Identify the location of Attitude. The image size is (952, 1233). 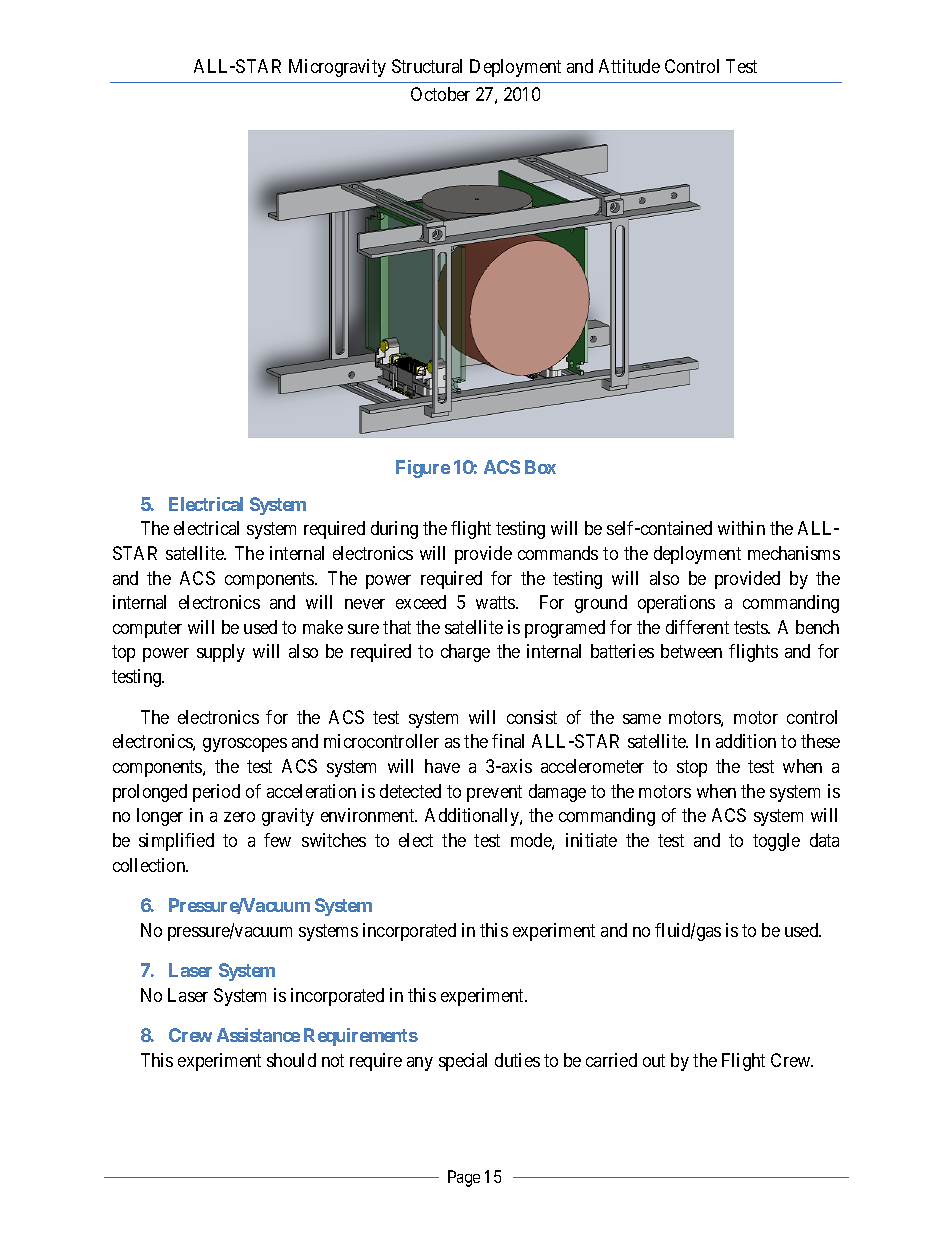
(629, 66).
